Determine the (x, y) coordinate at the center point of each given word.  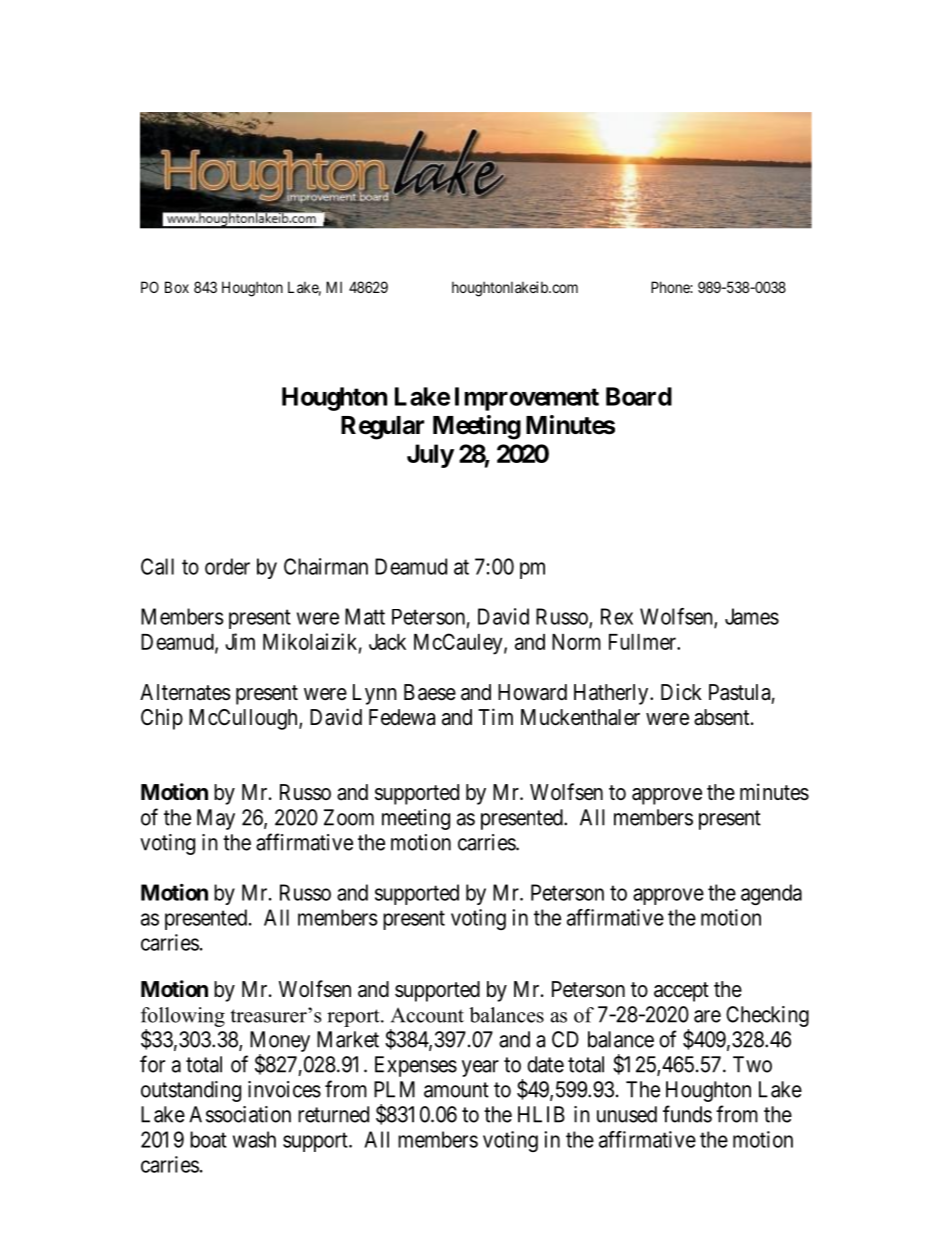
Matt (365, 616)
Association (240, 1114)
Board (639, 396)
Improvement (527, 399)
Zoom (349, 817)
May (216, 819)
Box (177, 287)
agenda (771, 894)
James (752, 616)
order (227, 566)
